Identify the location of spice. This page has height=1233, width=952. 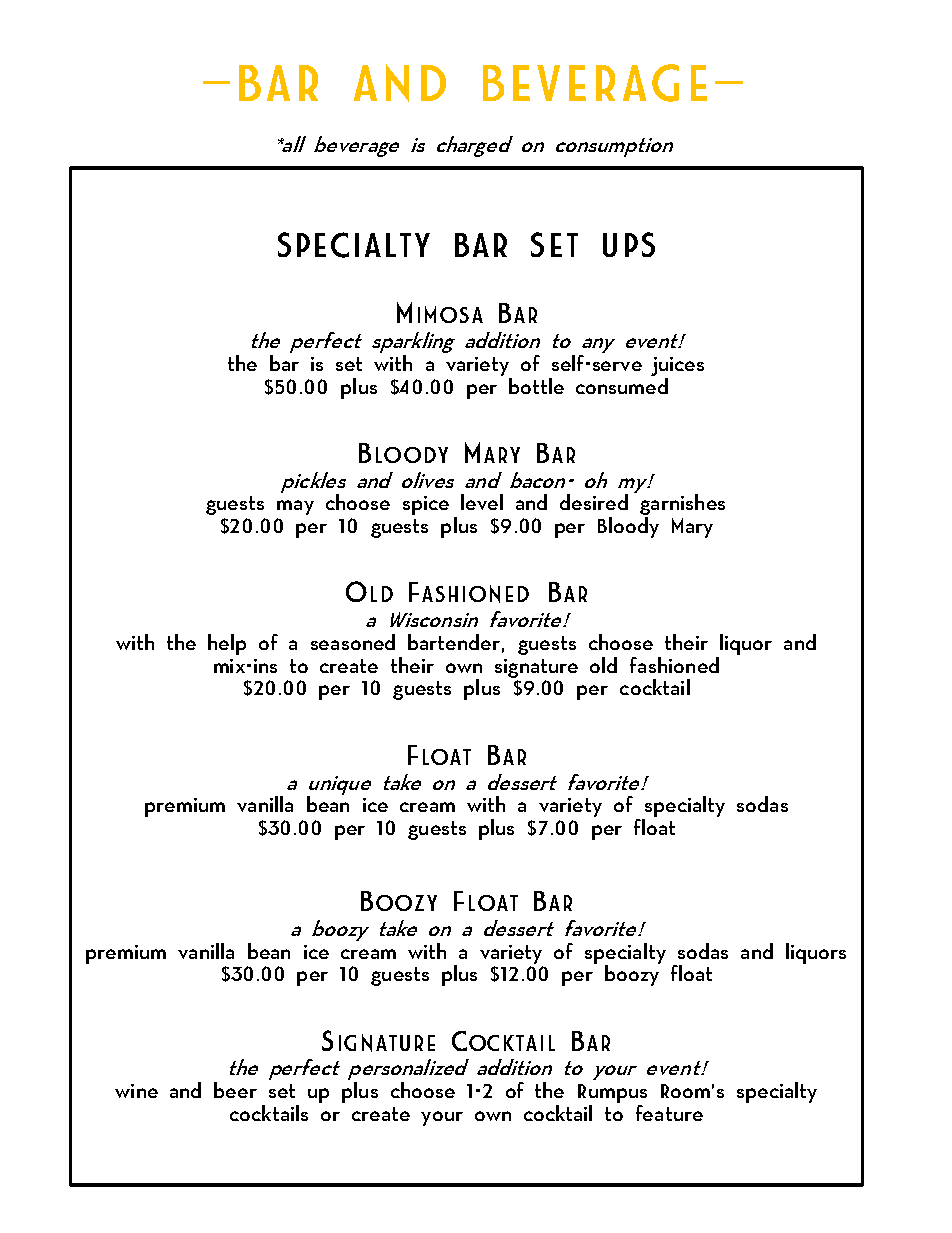
(426, 505).
